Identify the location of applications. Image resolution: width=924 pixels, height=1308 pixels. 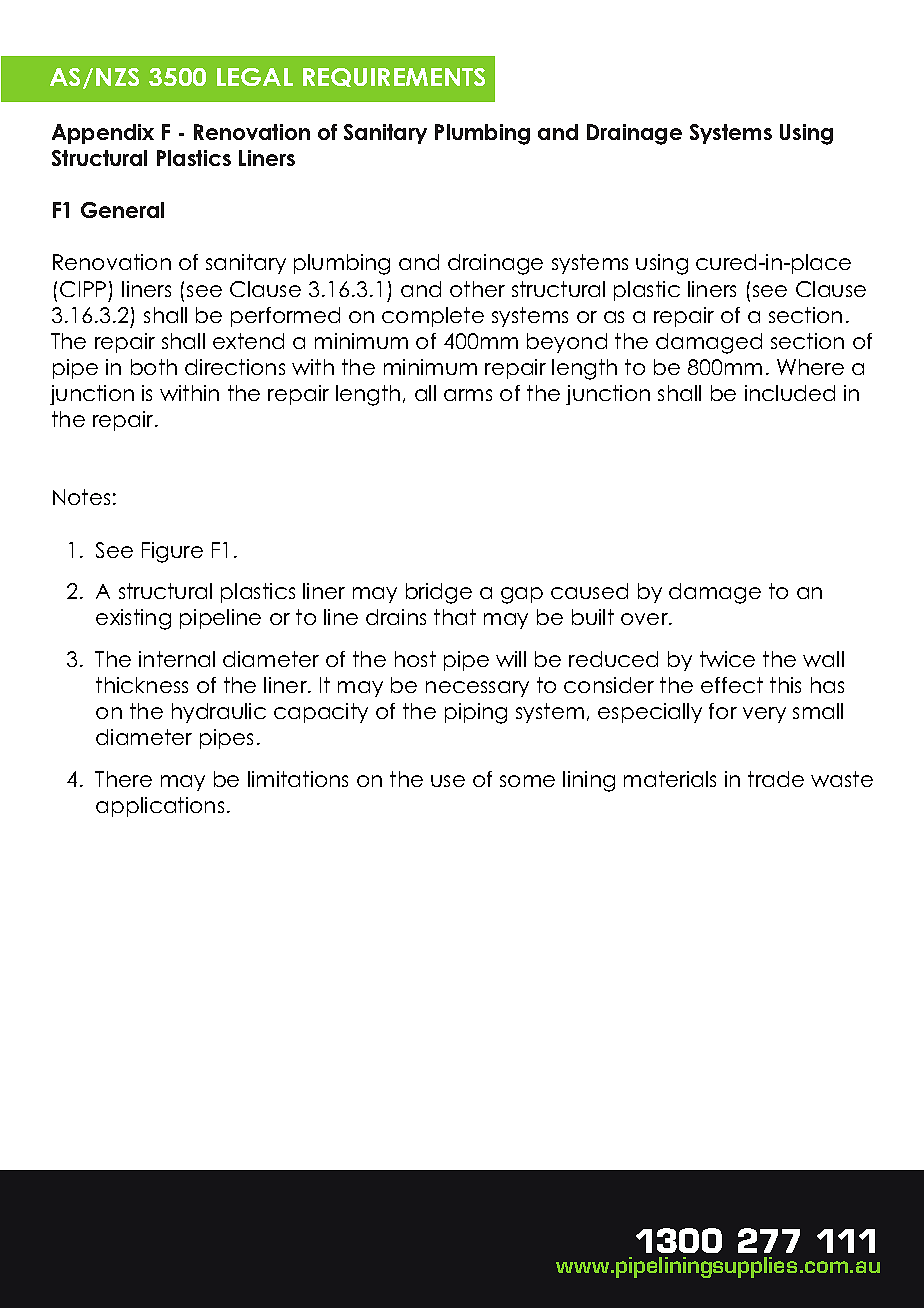
(160, 807).
